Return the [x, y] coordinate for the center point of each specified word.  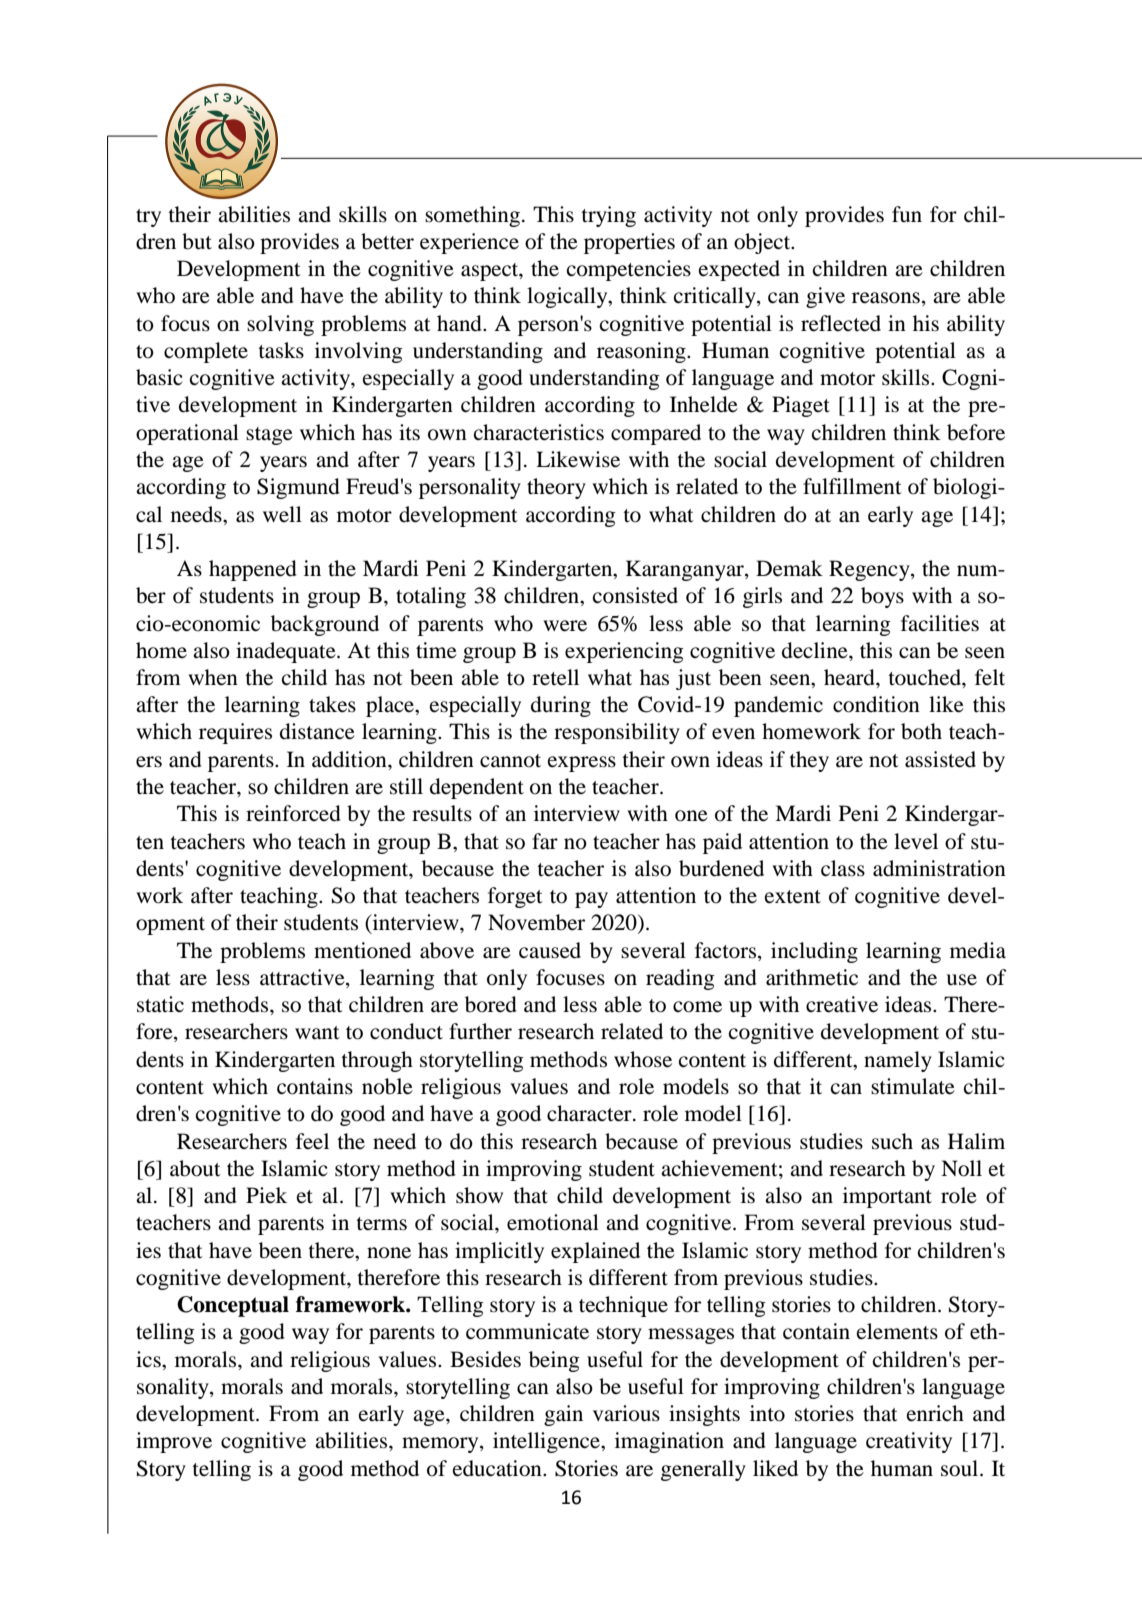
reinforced [293, 813]
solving [280, 325]
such [892, 1141]
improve [174, 1442]
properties [629, 243]
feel [312, 1141]
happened [253, 570]
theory [556, 488]
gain [563, 1415]
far [545, 841]
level [916, 841]
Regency [870, 570]
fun [907, 214]
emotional [553, 1222]
